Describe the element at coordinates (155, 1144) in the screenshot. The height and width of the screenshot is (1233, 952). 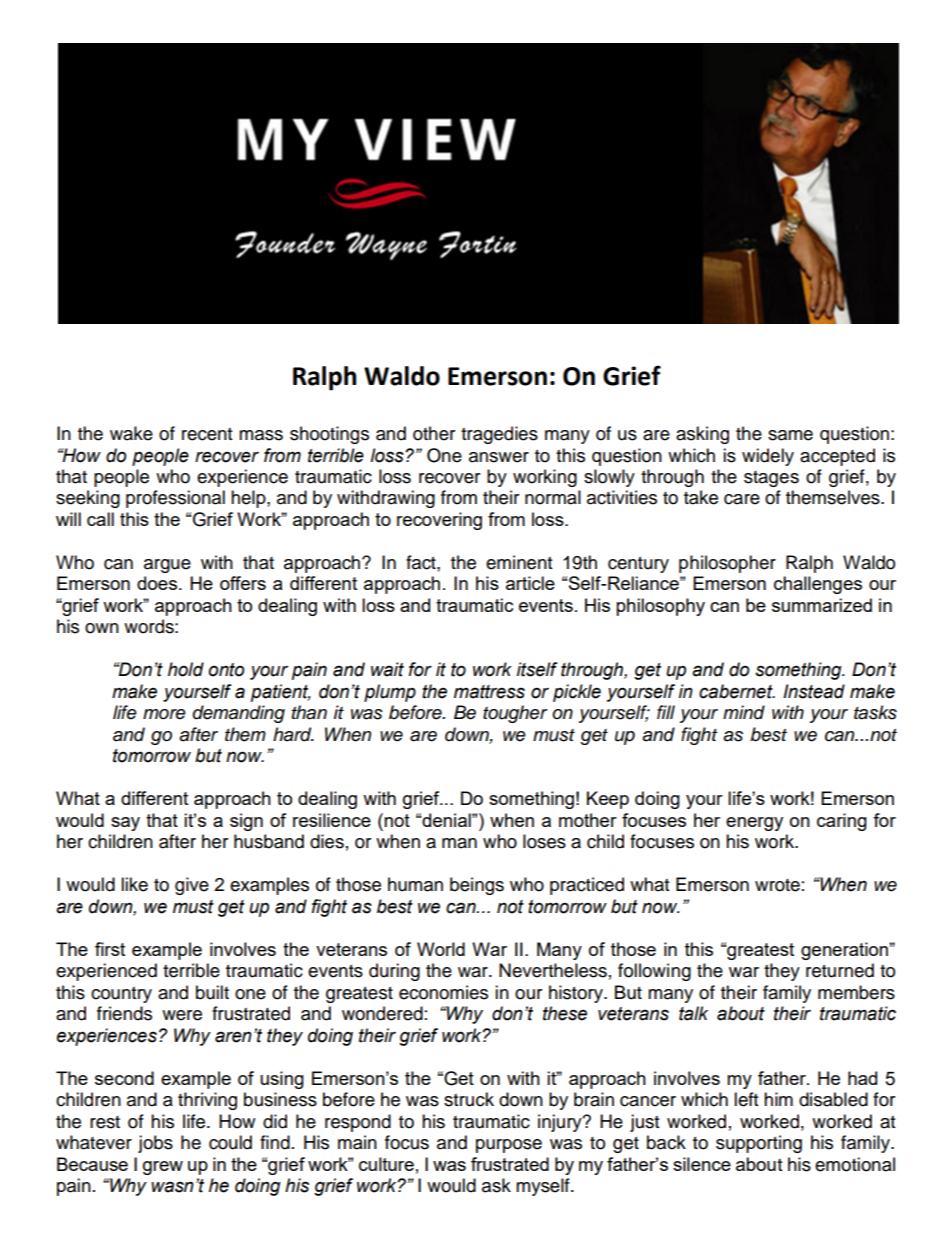
I see `jobs` at that location.
